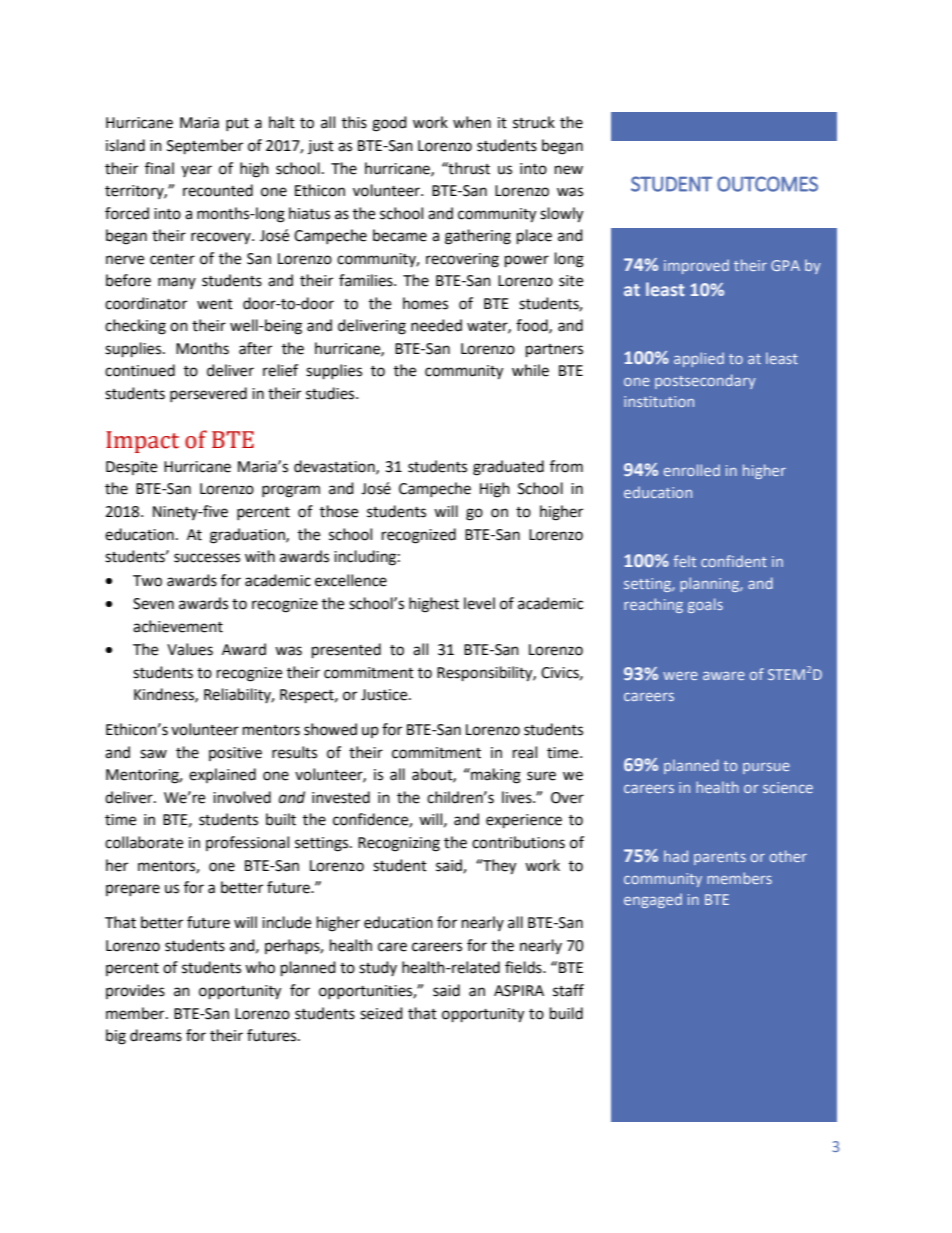 The width and height of the page is (952, 1233). Describe the element at coordinates (479, 603) in the page. I see `level` at that location.
